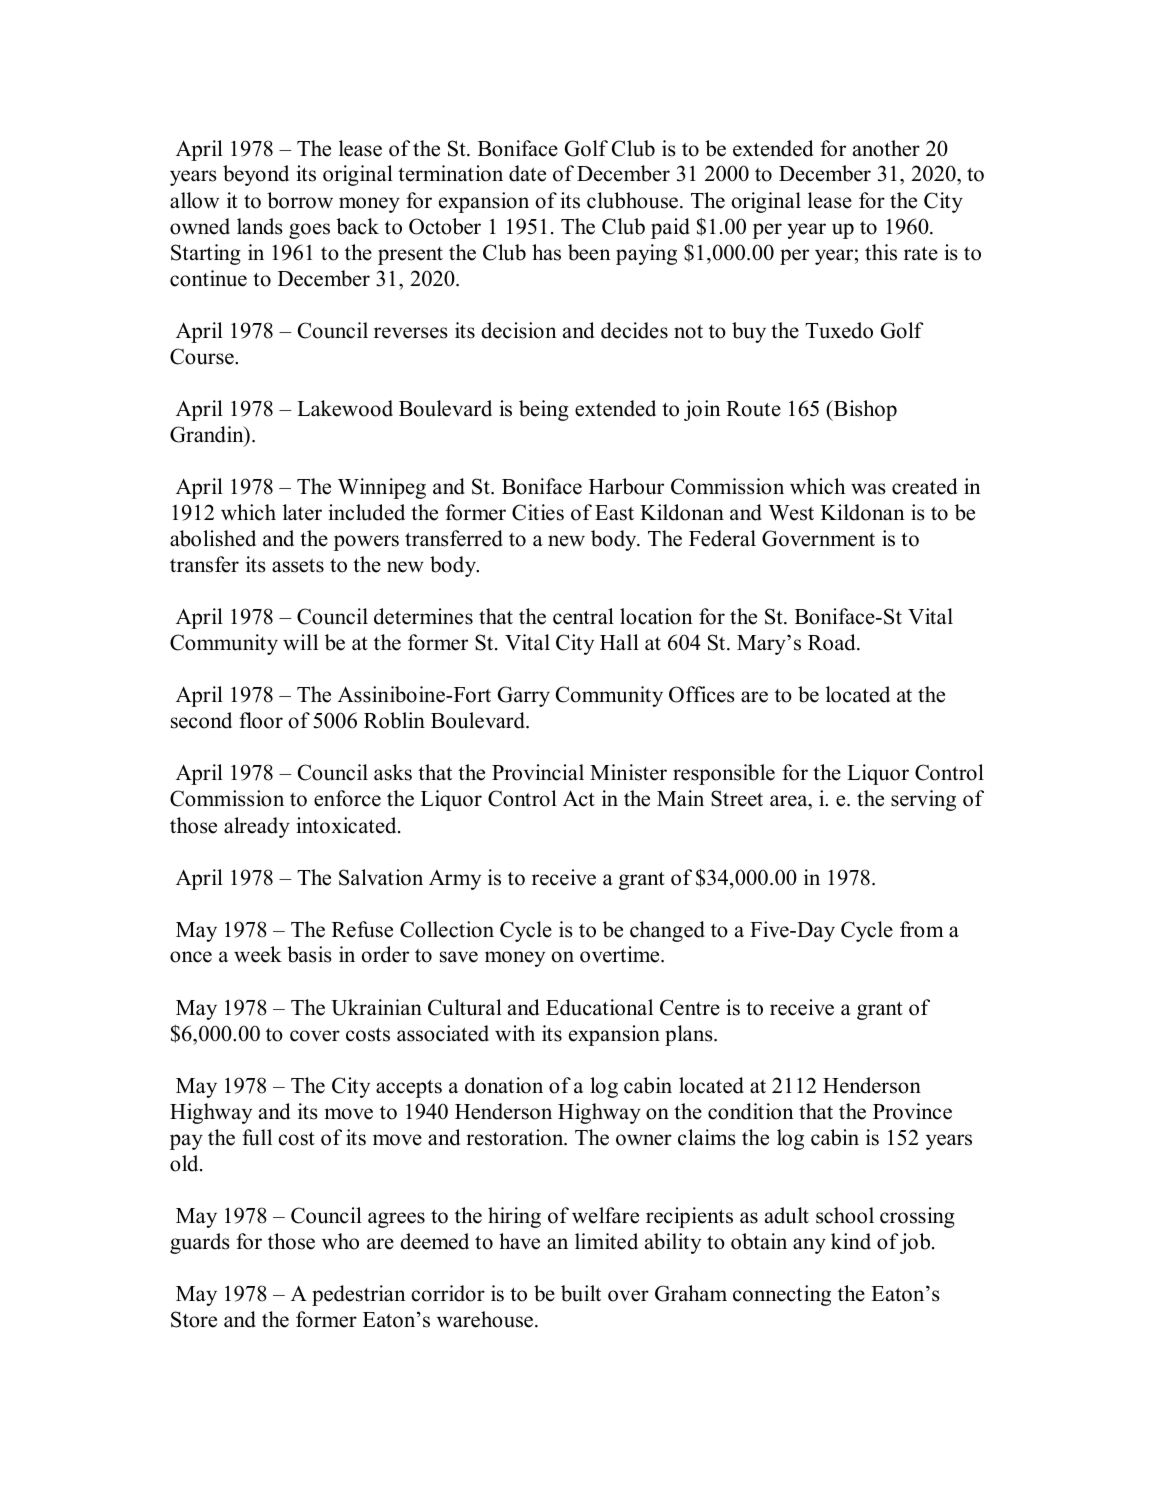 This page has height=1494, width=1155. Describe the element at coordinates (256, 175) in the page. I see `beyond` at that location.
